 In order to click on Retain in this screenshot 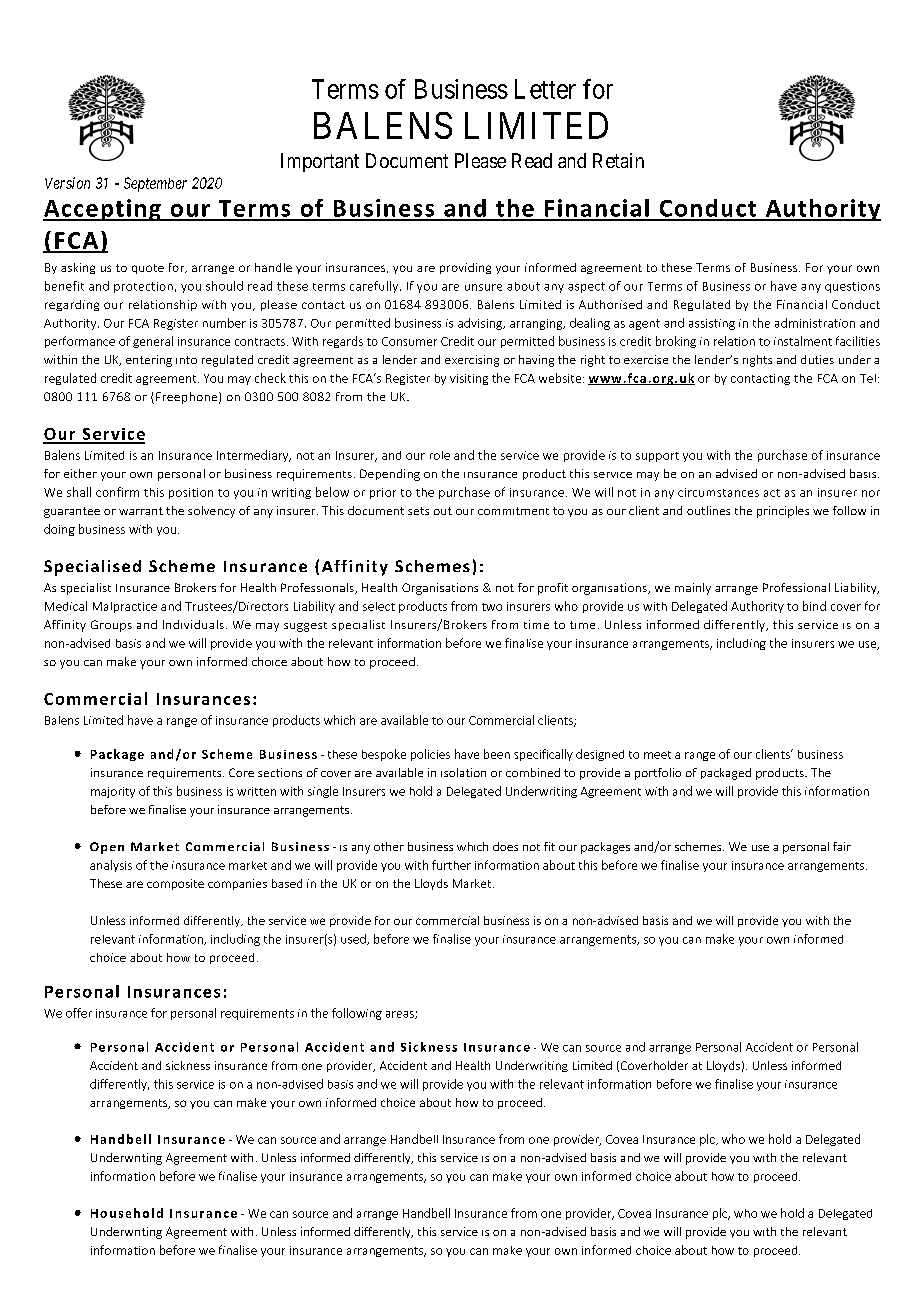, I will do `click(618, 160)`.
